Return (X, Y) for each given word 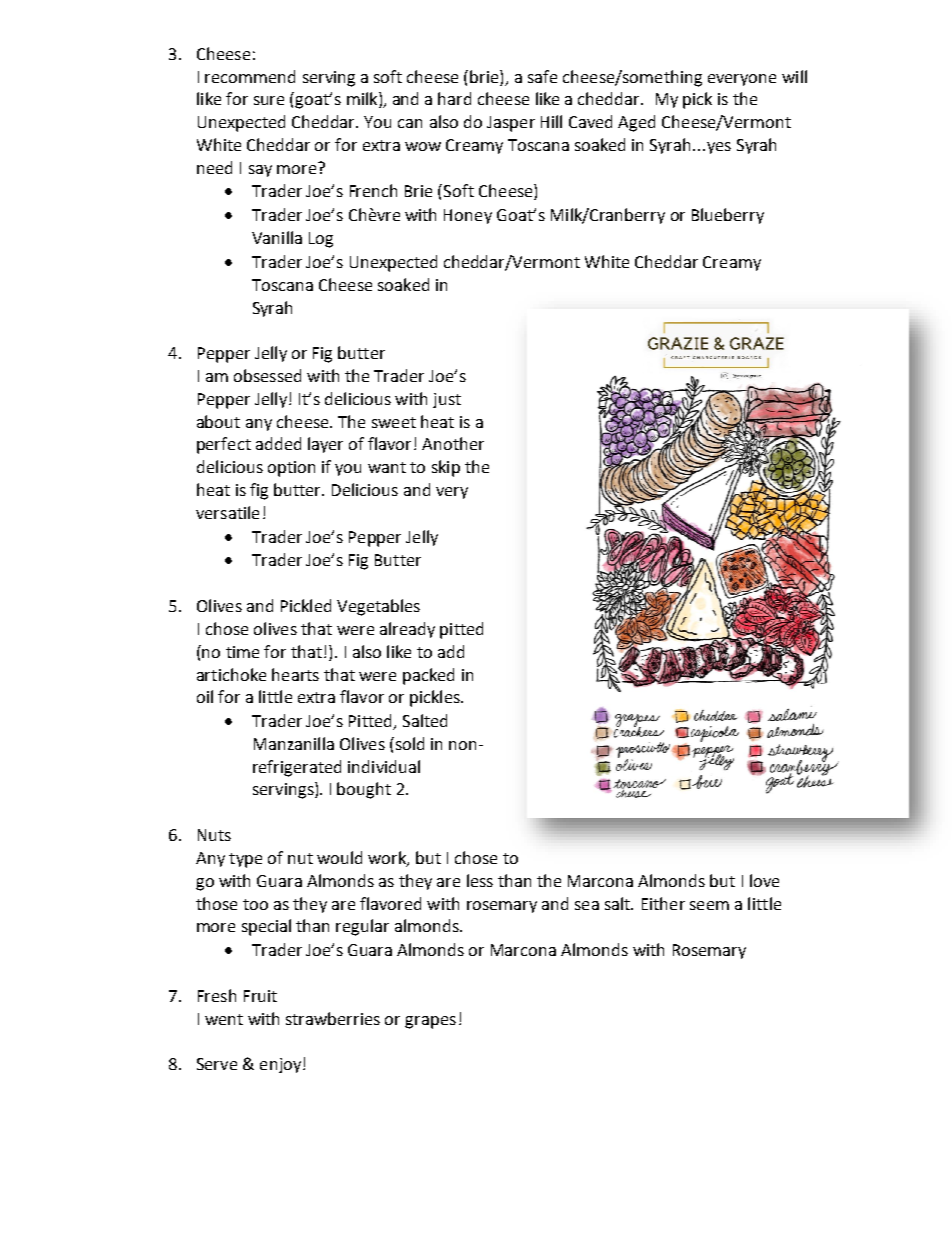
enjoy (280, 1065)
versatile (227, 512)
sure (269, 100)
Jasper (511, 124)
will (794, 76)
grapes (430, 1022)
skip (446, 468)
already (407, 630)
